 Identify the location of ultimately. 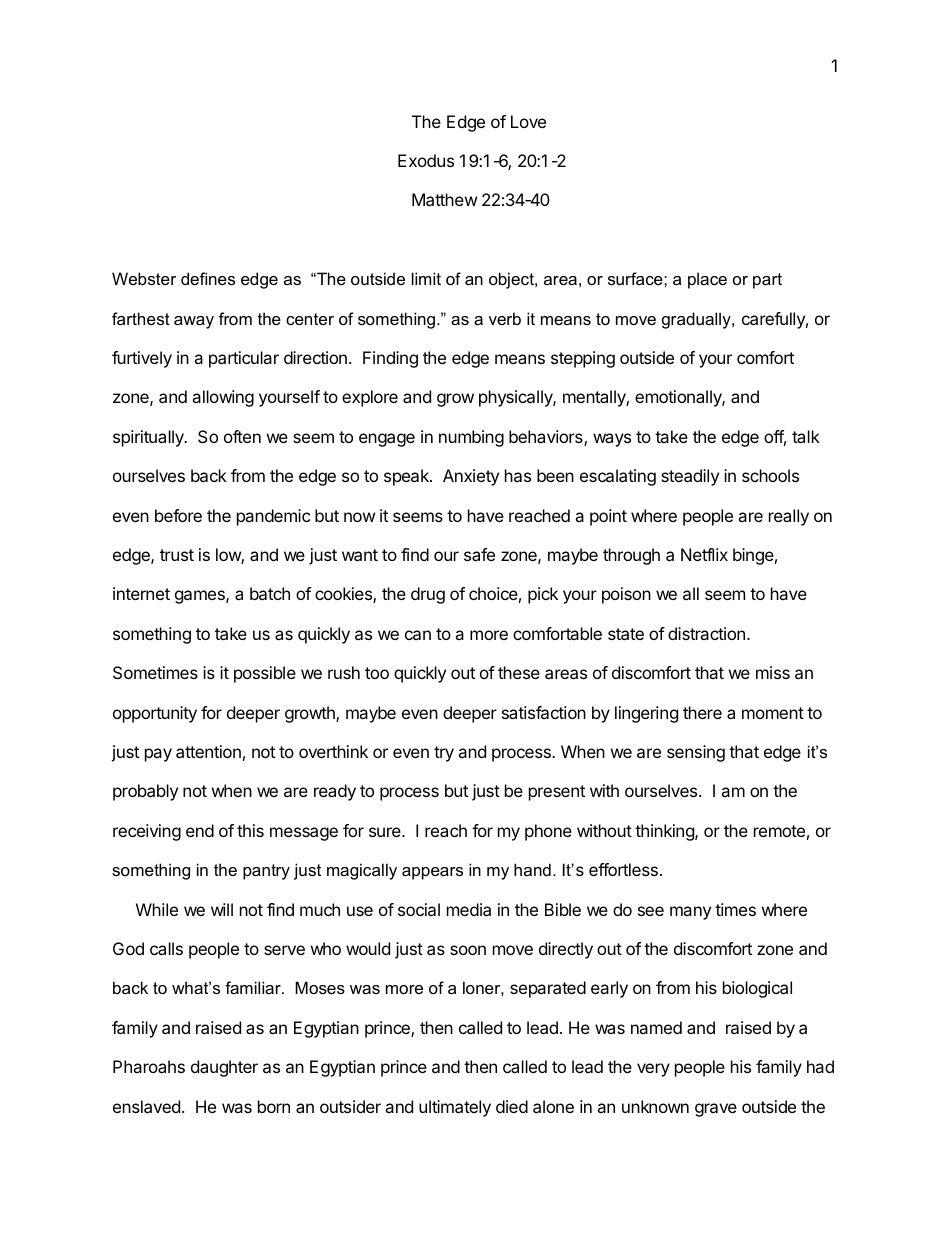
(455, 1108).
